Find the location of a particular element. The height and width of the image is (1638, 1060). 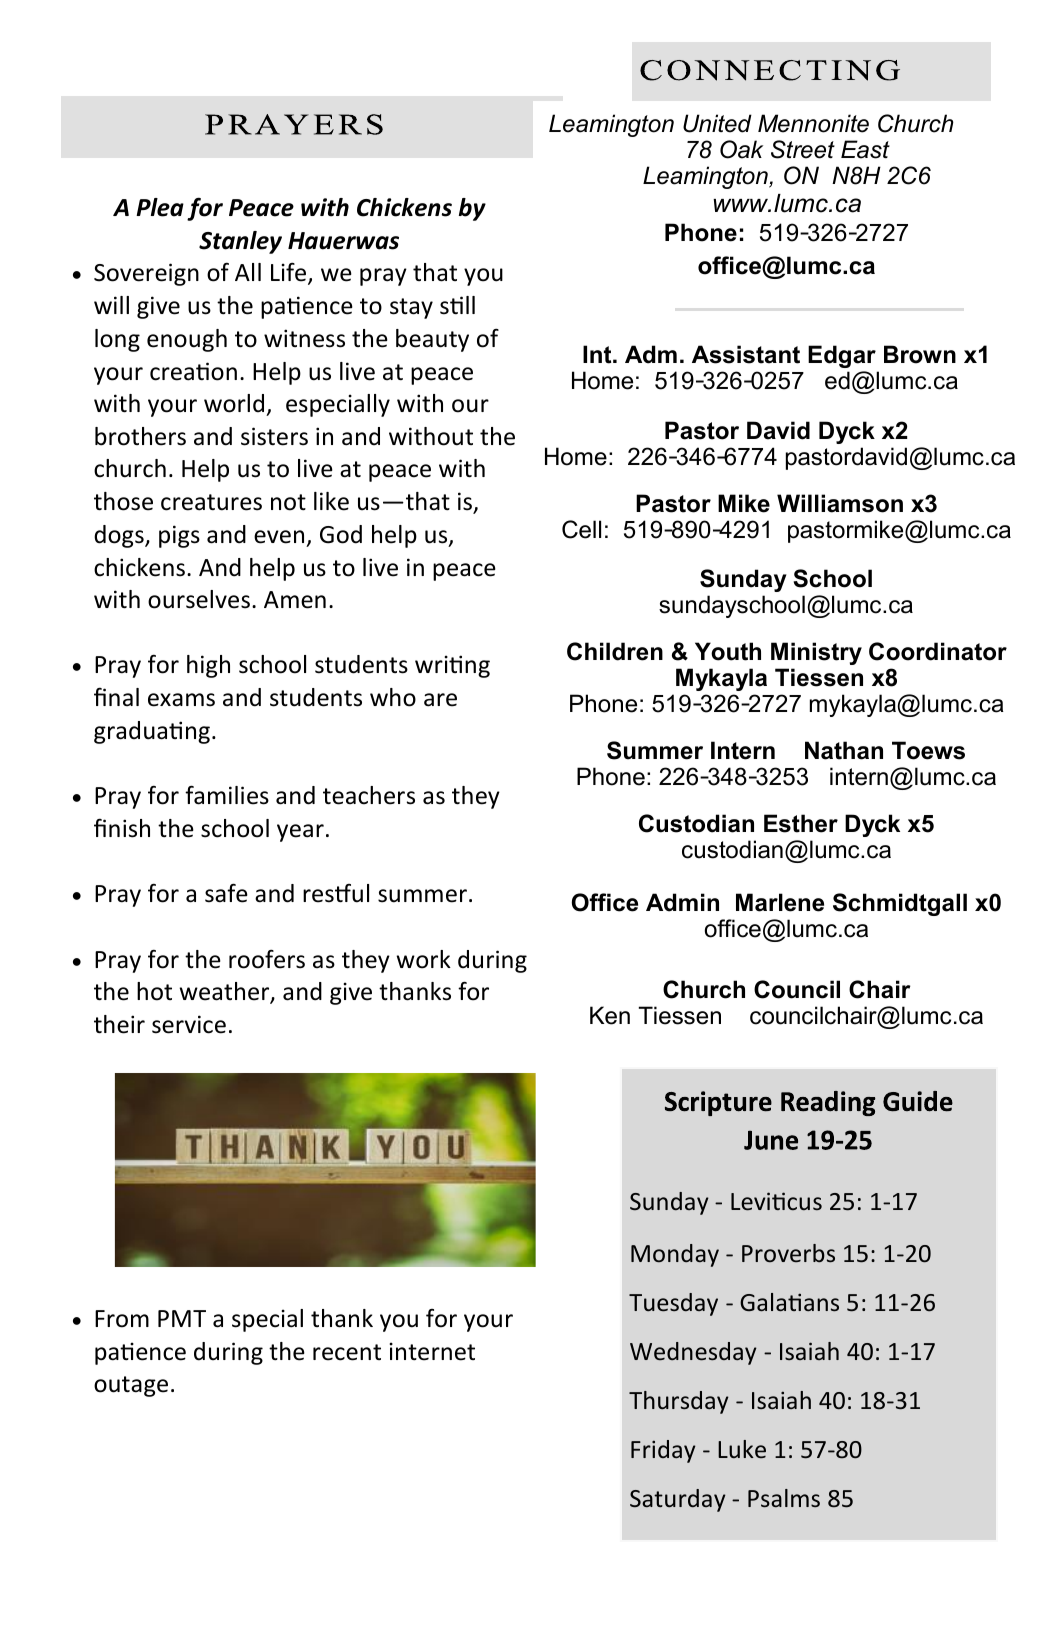

writing is located at coordinates (452, 666).
